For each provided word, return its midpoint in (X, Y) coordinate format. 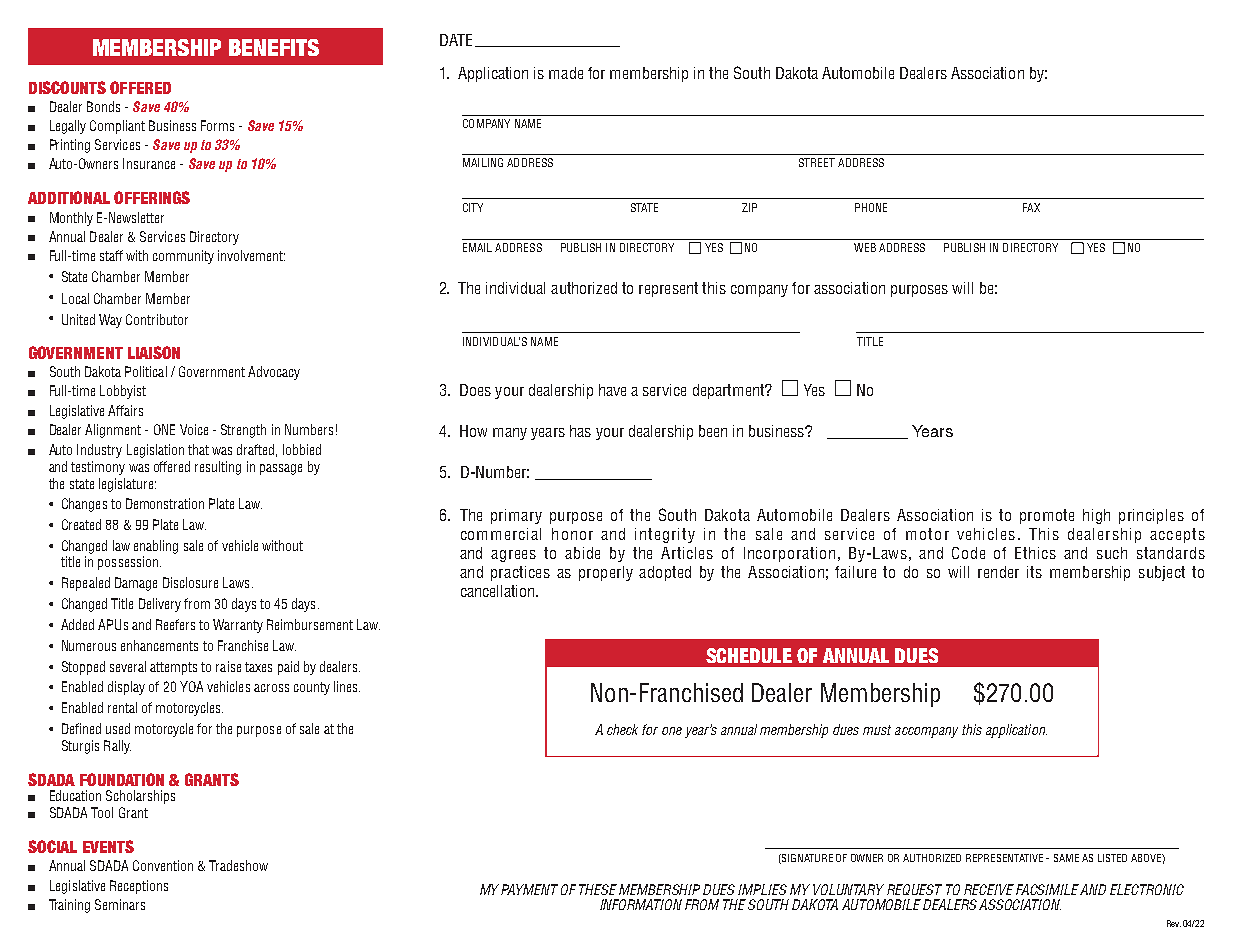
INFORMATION (641, 904)
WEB (865, 247)
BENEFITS (274, 47)
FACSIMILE (1048, 889)
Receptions (139, 887)
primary (516, 516)
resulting (218, 468)
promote (1047, 516)
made (566, 73)
